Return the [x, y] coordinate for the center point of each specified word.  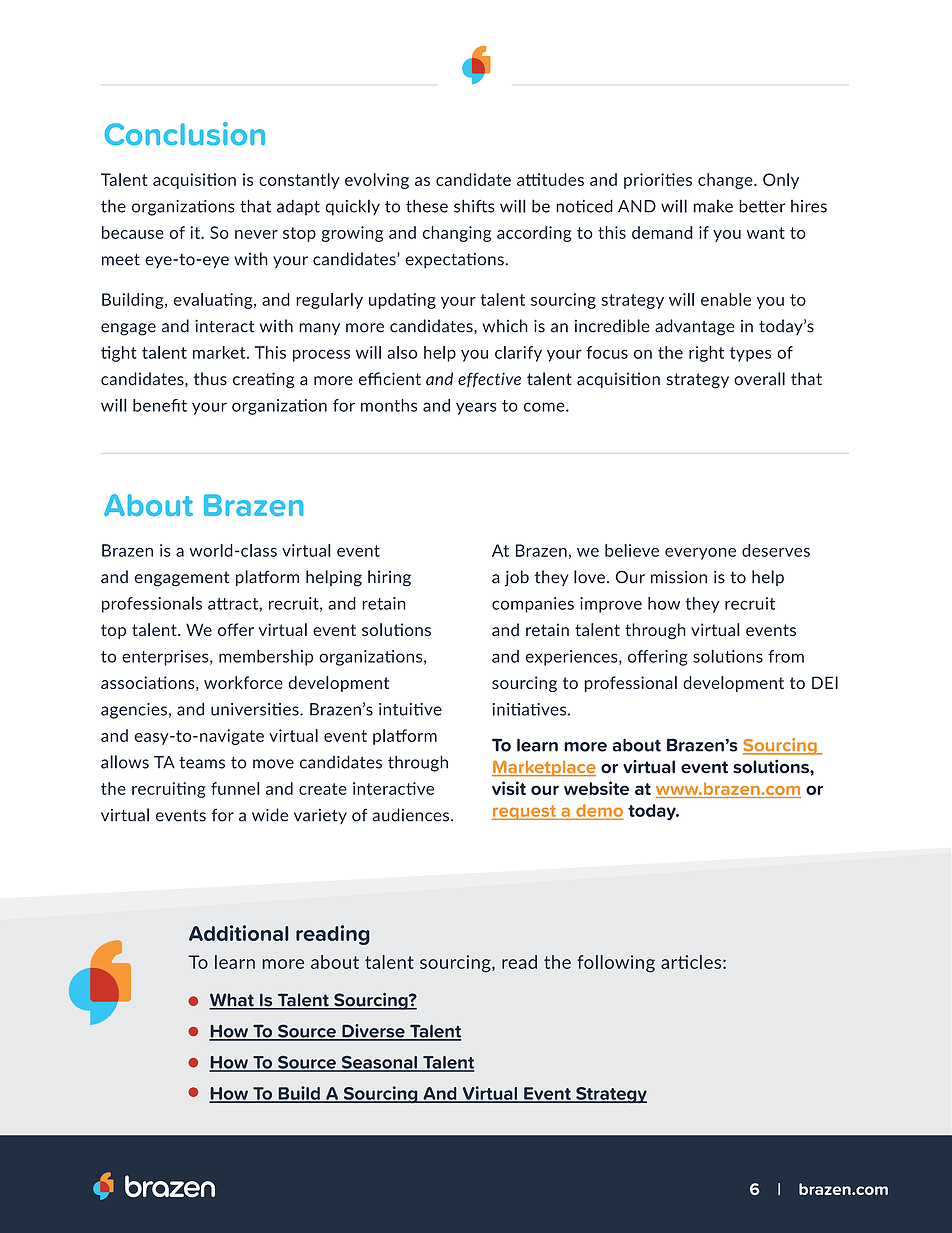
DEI [825, 682]
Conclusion [185, 133]
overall [759, 379]
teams [202, 763]
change [726, 181]
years [476, 408]
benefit [160, 405]
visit [509, 788]
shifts [474, 206]
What [232, 1001]
